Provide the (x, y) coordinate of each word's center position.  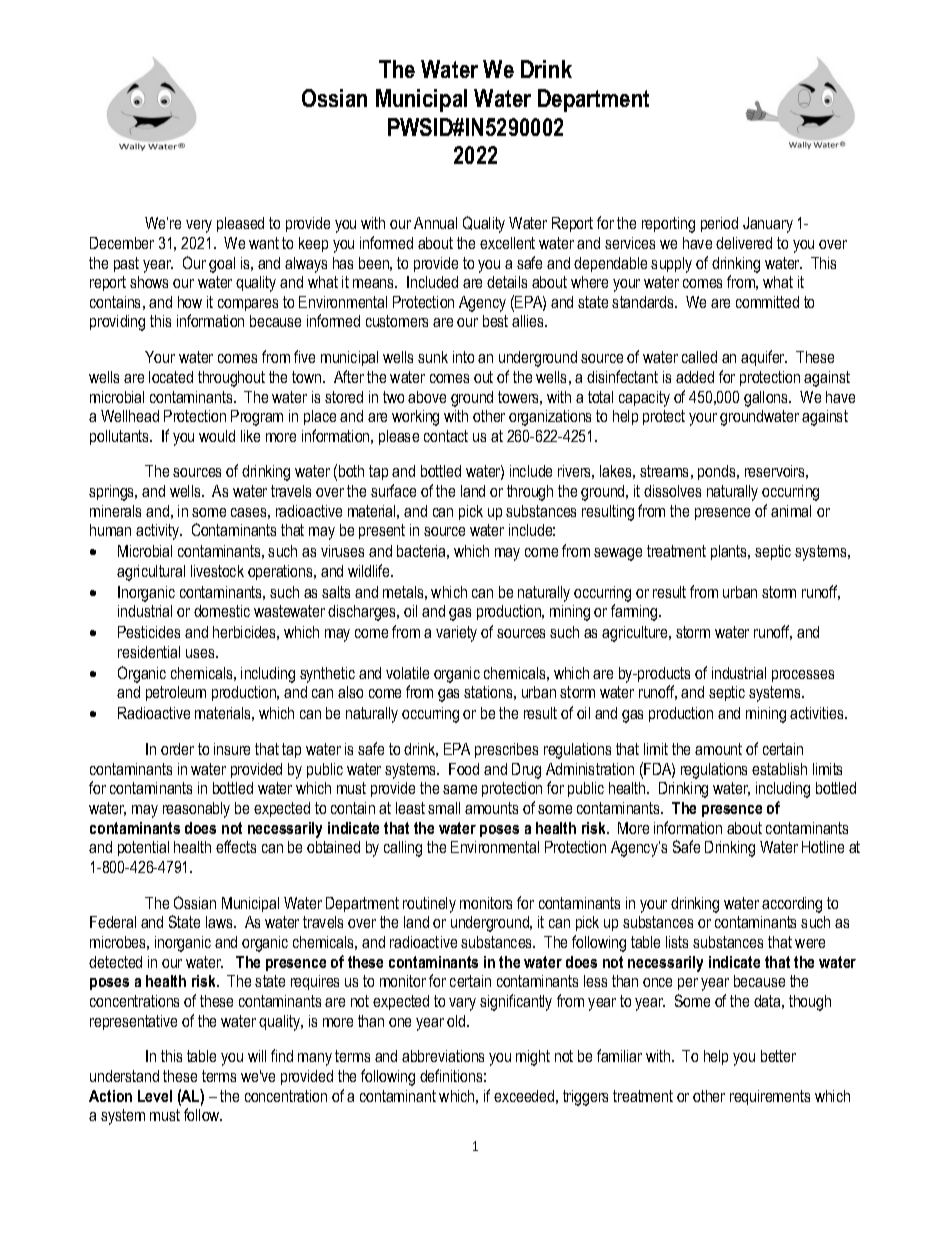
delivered (744, 243)
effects (236, 846)
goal (222, 265)
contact (446, 436)
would (217, 436)
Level (155, 1096)
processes (803, 676)
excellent (507, 243)
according (792, 905)
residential (149, 652)
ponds (718, 472)
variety (456, 634)
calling (403, 849)
